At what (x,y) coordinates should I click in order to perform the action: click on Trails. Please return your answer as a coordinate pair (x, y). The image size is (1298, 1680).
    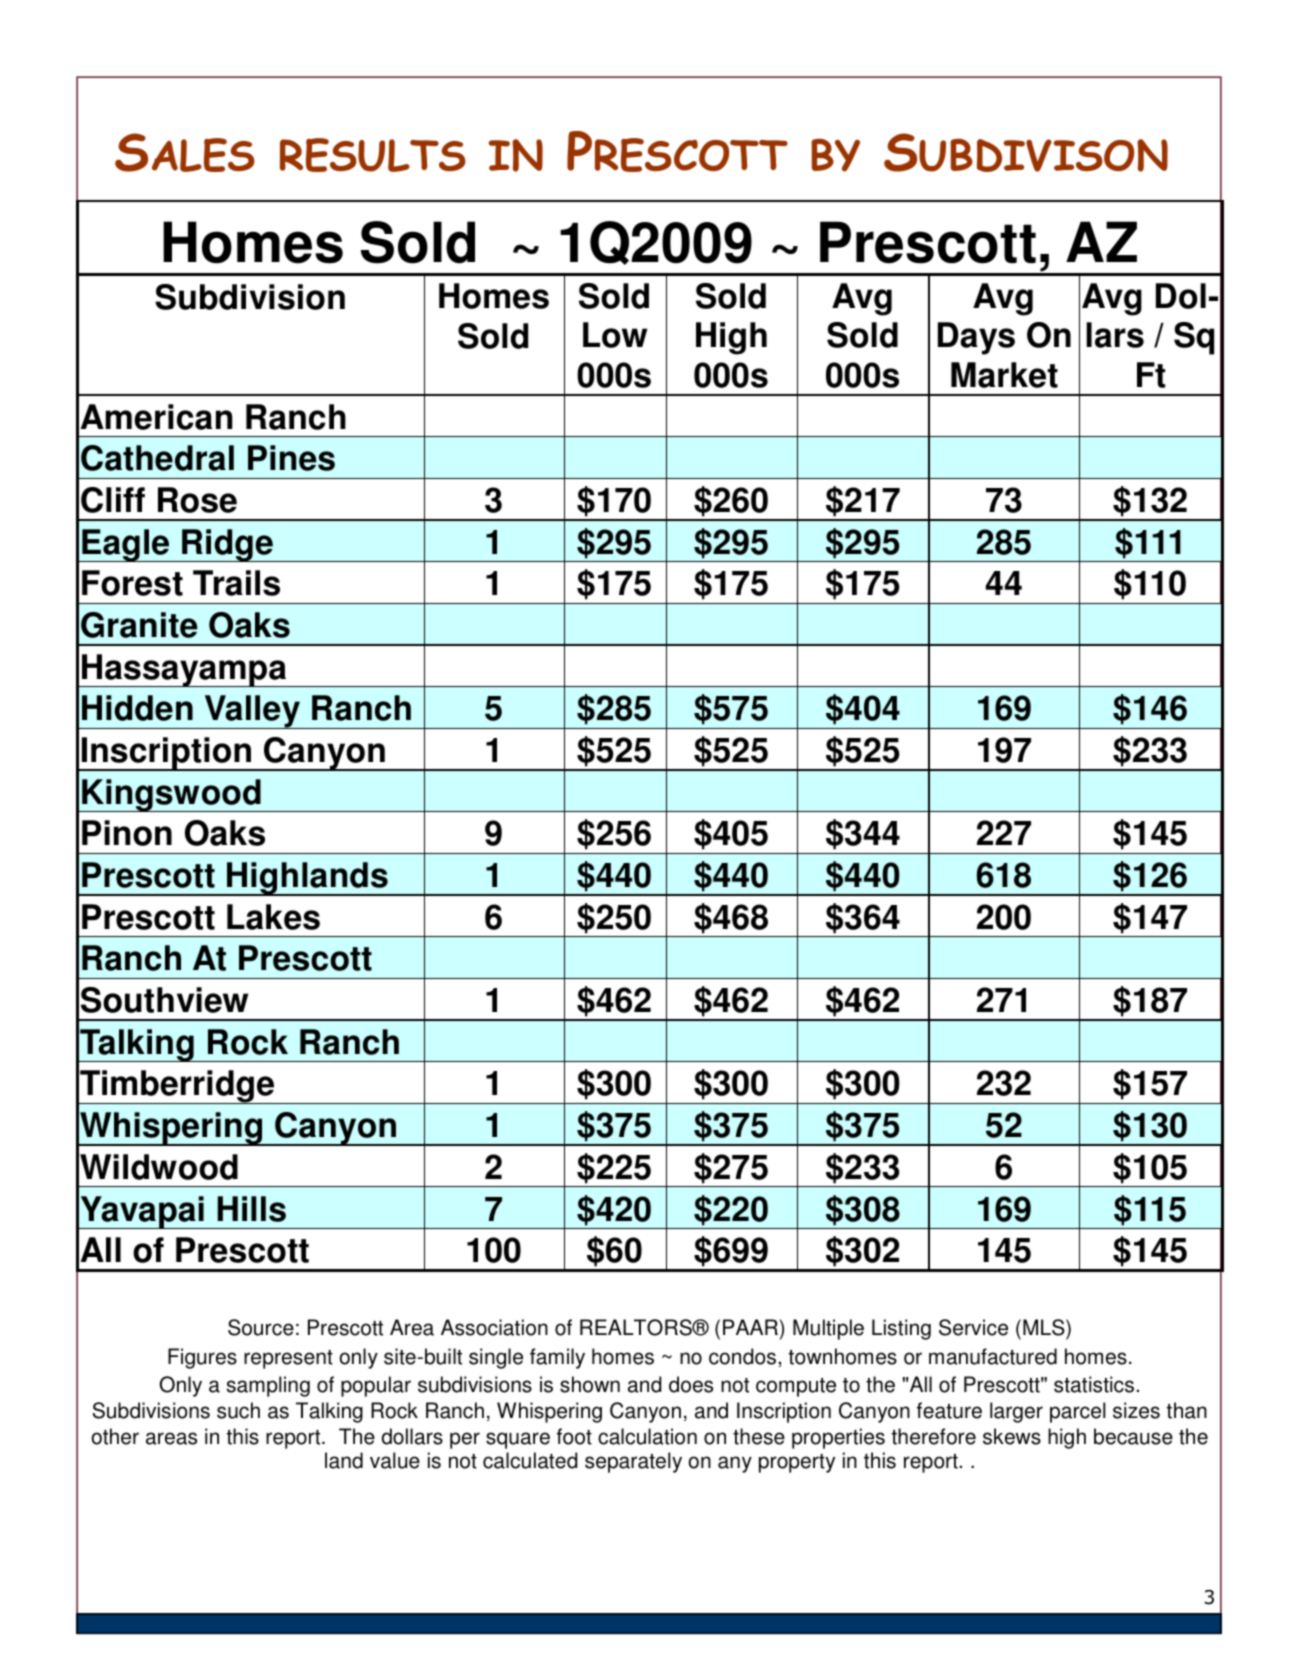
    Looking at the image, I should click on (236, 583).
